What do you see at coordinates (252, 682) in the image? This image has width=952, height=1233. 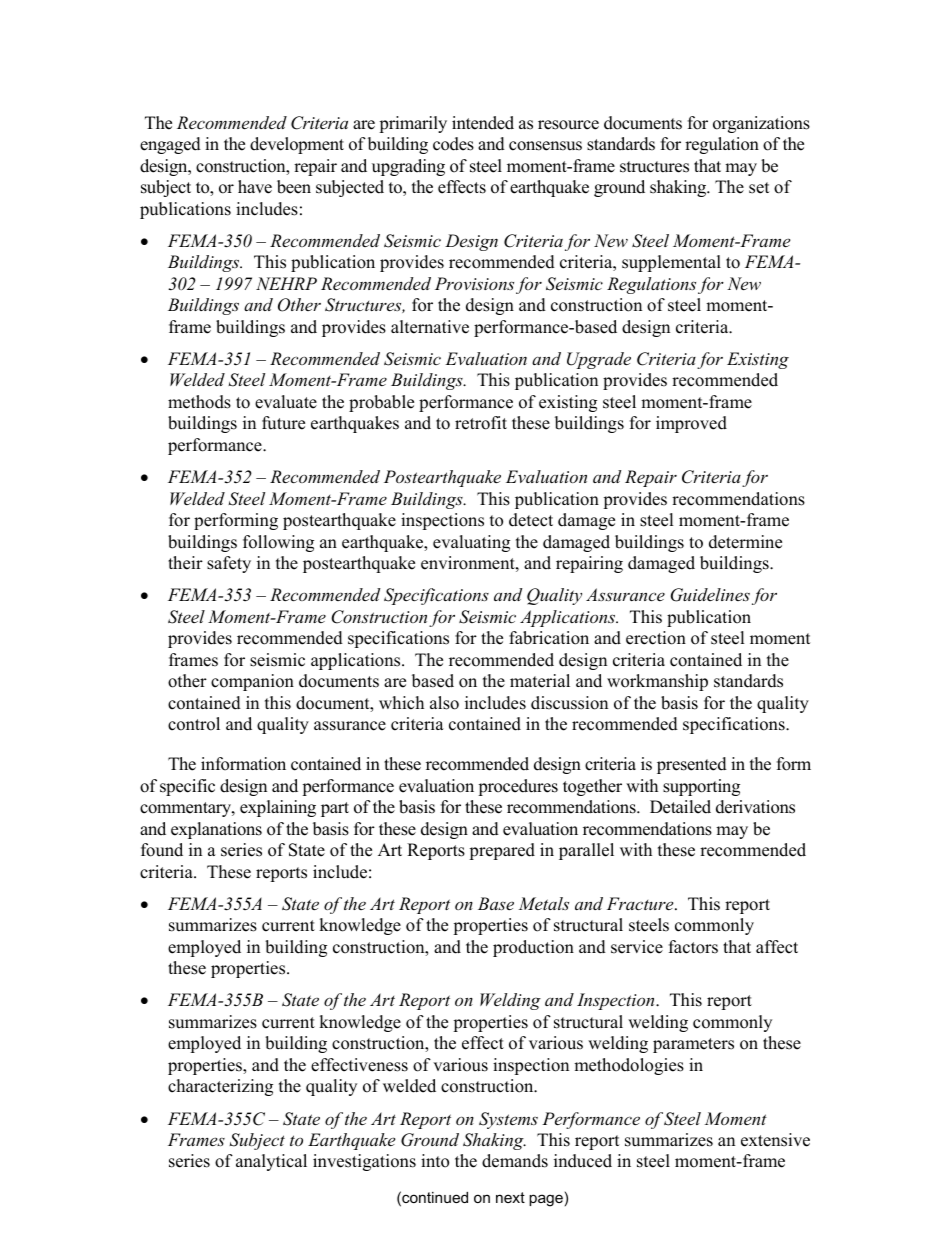 I see `companion` at bounding box center [252, 682].
